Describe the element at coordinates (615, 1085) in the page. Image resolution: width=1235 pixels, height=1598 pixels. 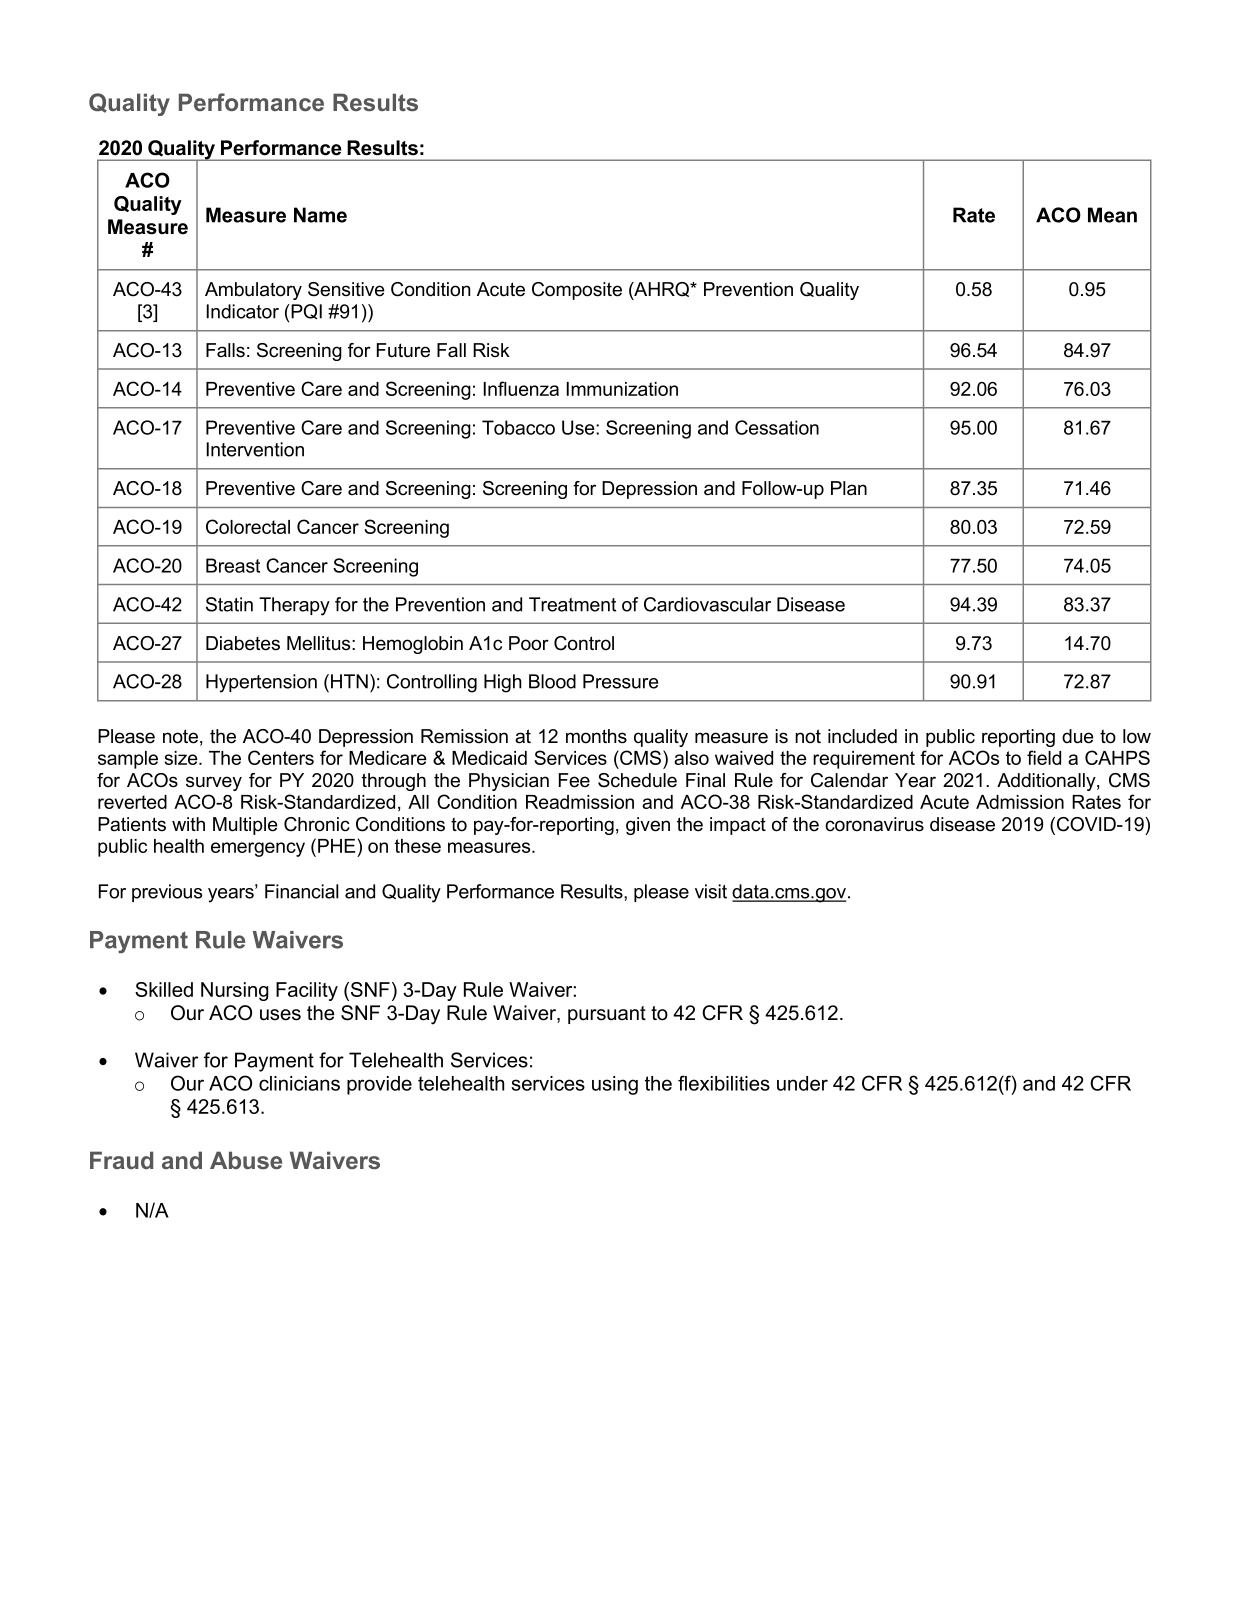
I see `using` at that location.
